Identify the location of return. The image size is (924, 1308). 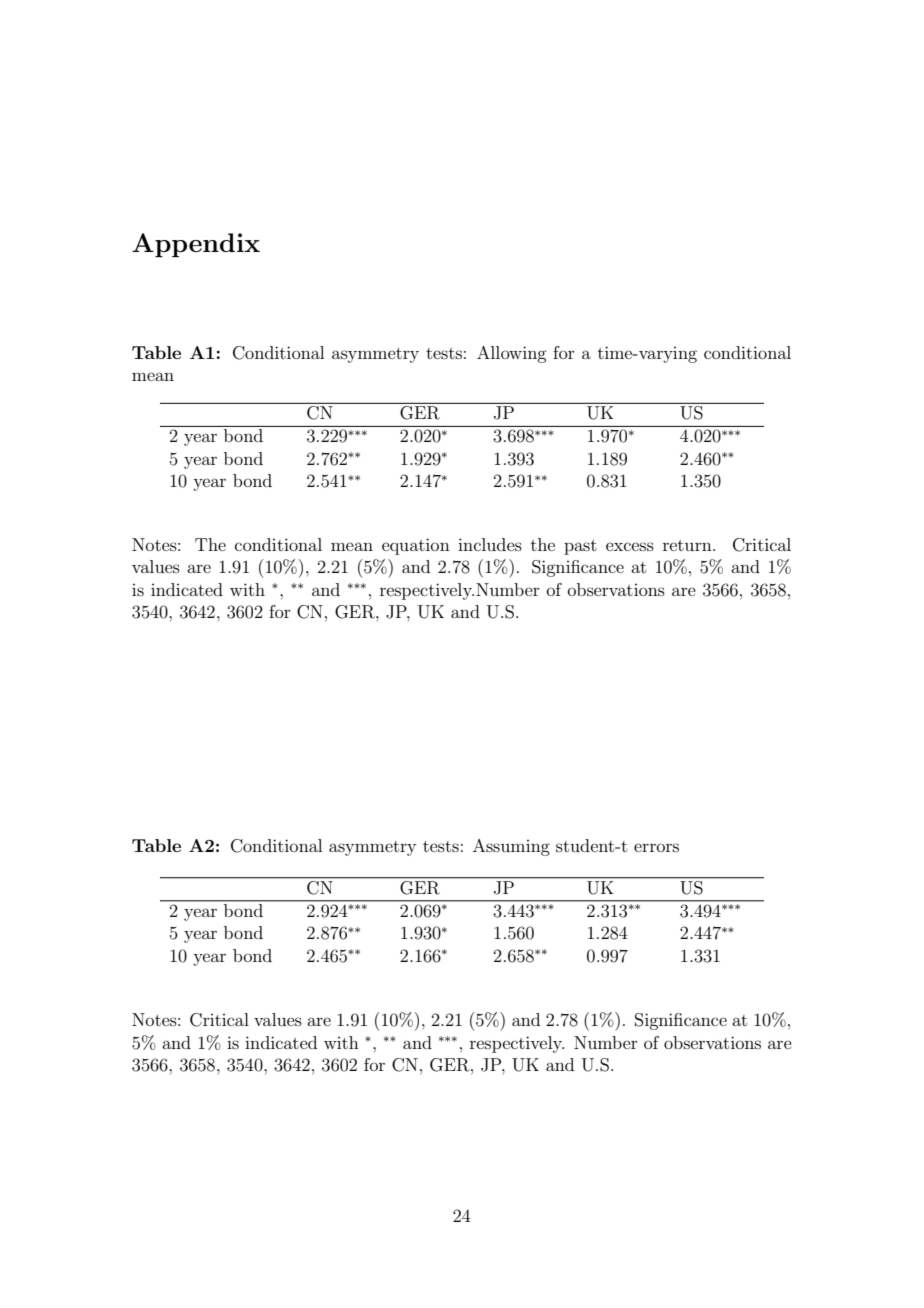
(688, 545).
